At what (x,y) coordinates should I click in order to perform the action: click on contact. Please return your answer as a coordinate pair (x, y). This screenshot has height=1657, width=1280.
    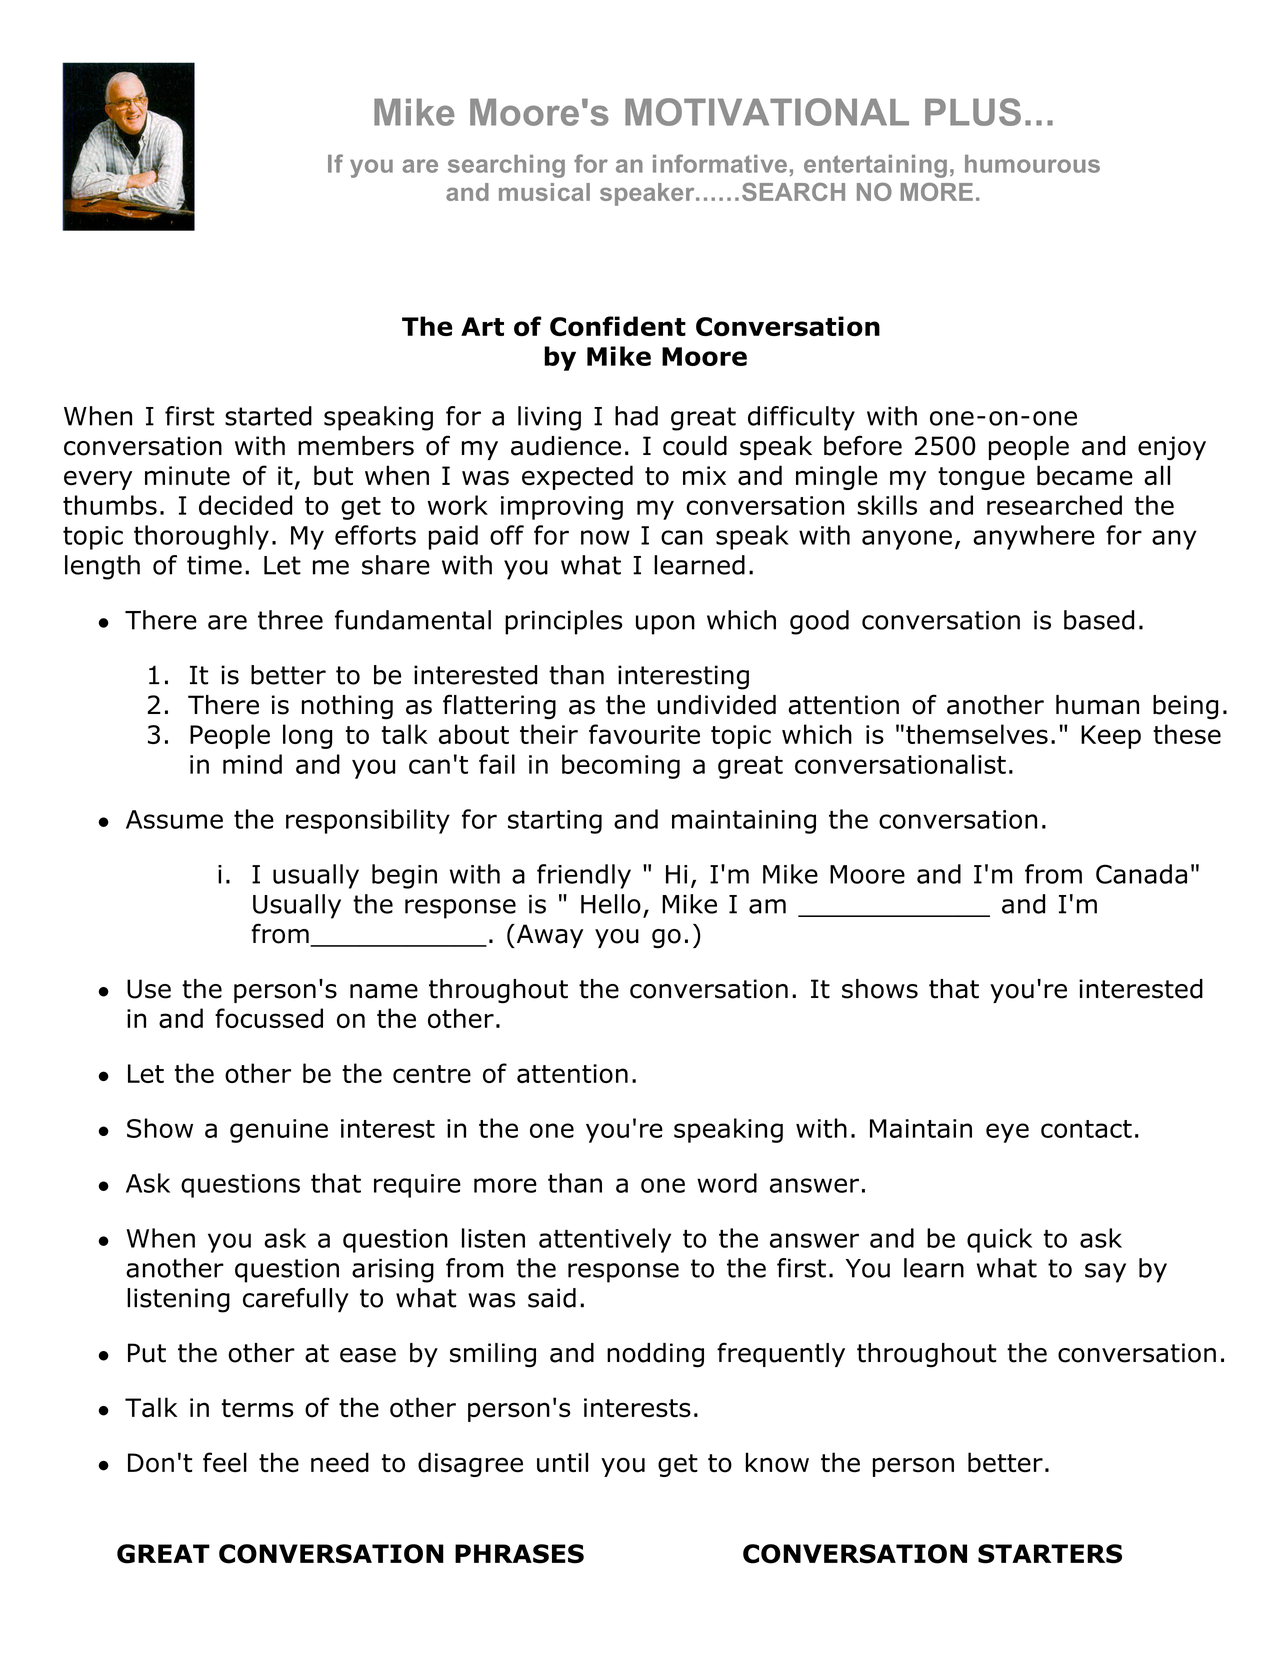
    Looking at the image, I should click on (1086, 1129).
